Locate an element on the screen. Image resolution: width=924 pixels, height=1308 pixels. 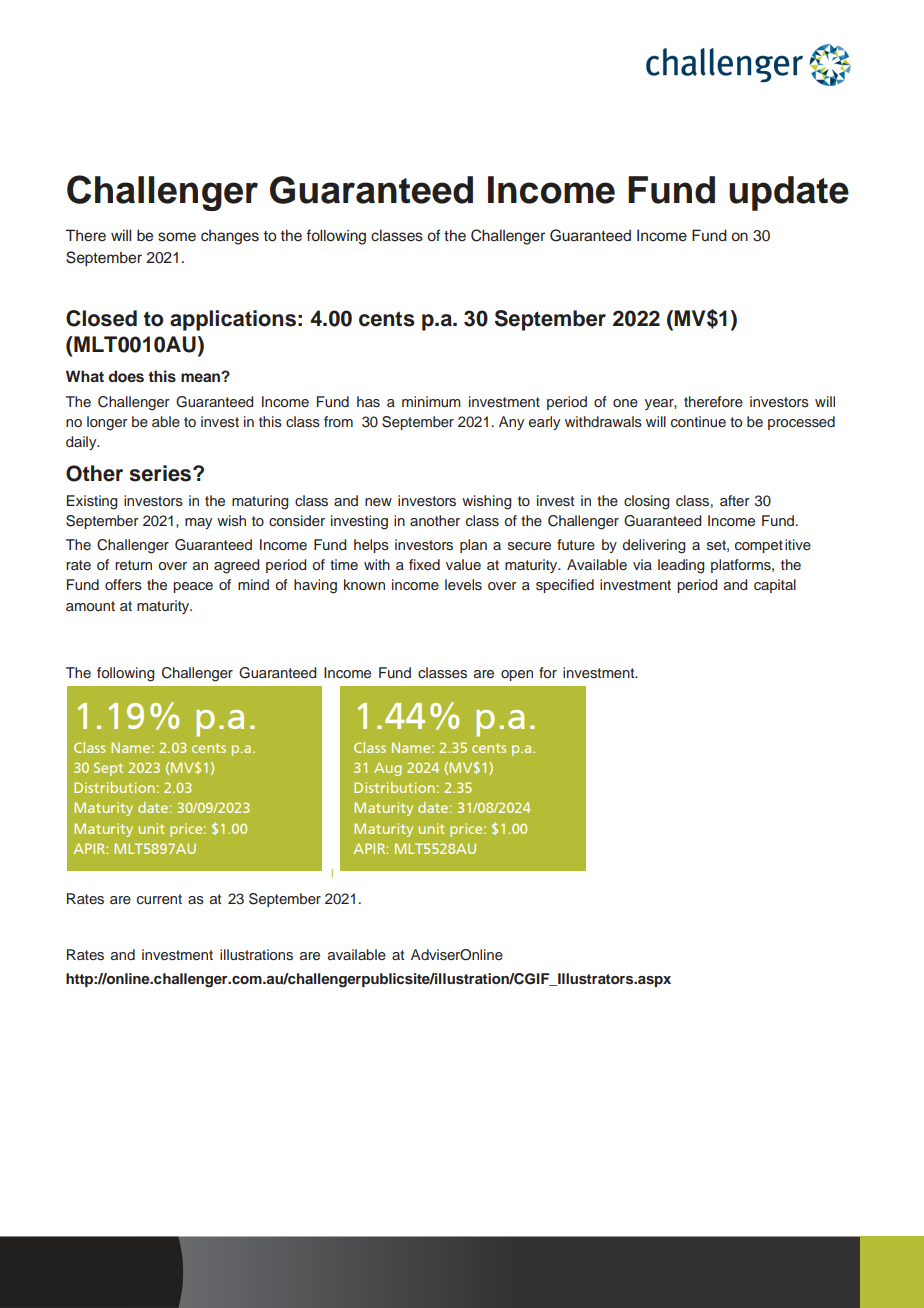
fixed is located at coordinates (424, 564).
